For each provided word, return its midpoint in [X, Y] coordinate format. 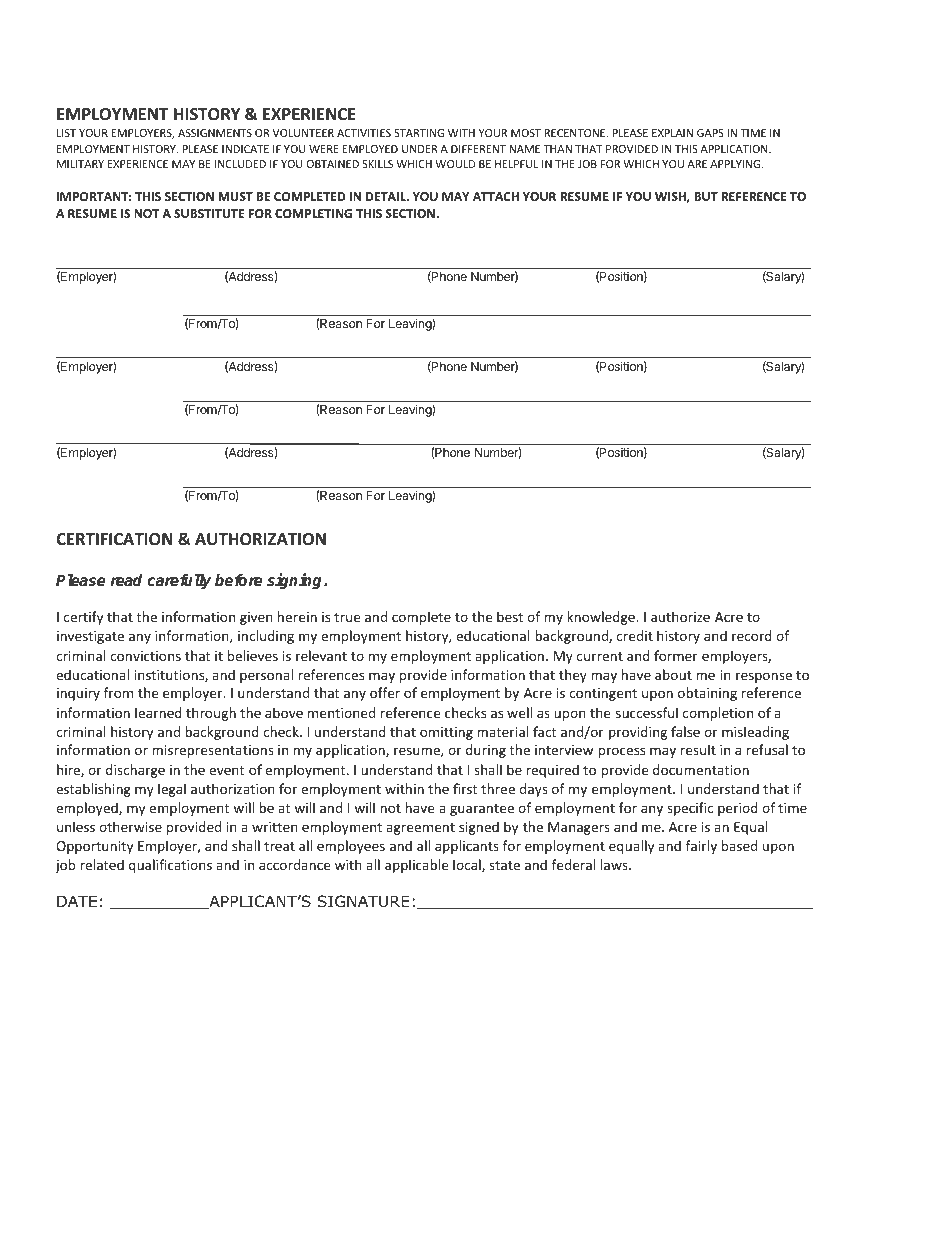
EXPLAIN [672, 133]
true [347, 617]
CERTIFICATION [114, 539]
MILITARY [80, 164]
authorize [680, 616]
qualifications [170, 866]
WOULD [455, 164]
